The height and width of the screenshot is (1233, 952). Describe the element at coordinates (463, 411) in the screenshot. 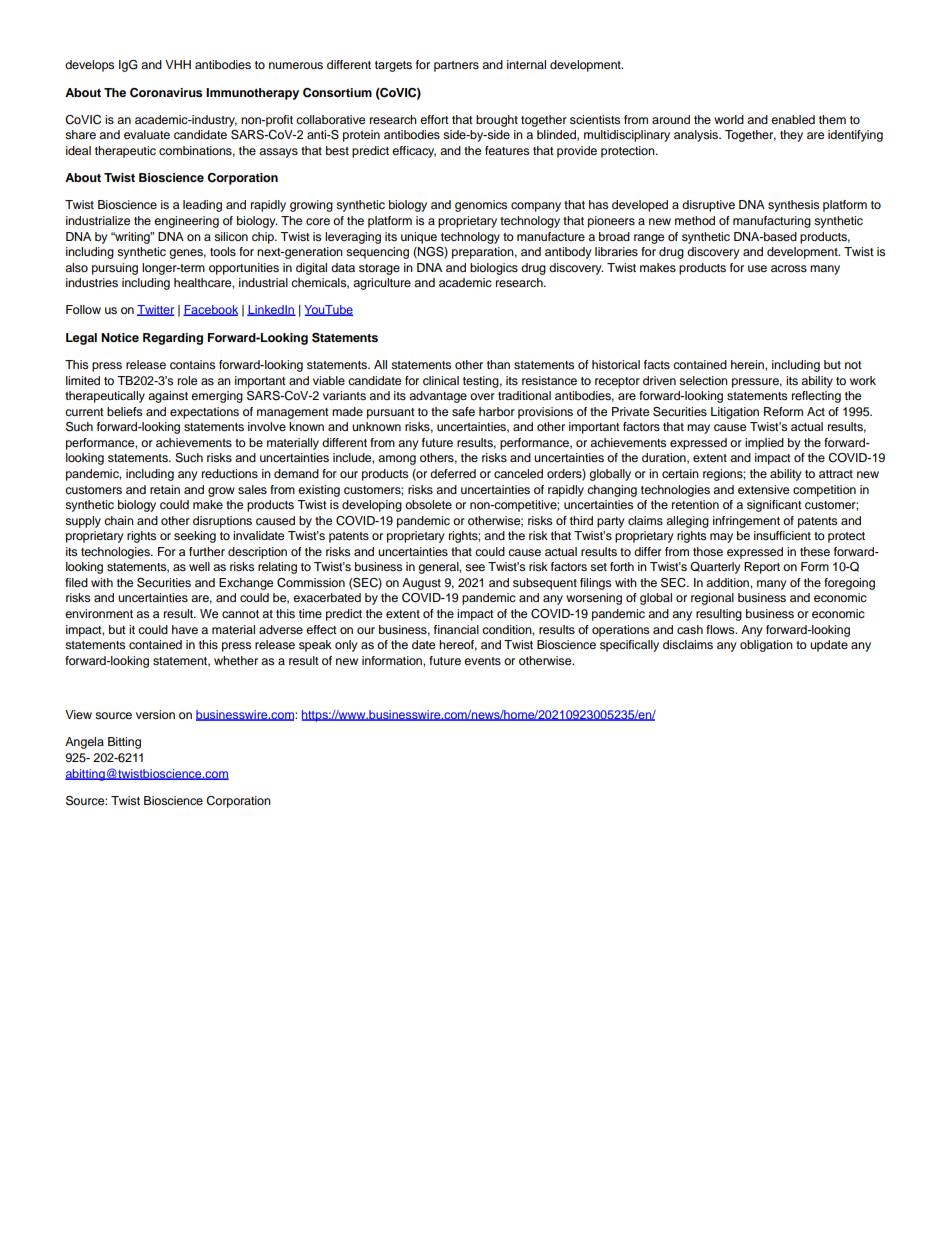

I see `safe` at that location.
